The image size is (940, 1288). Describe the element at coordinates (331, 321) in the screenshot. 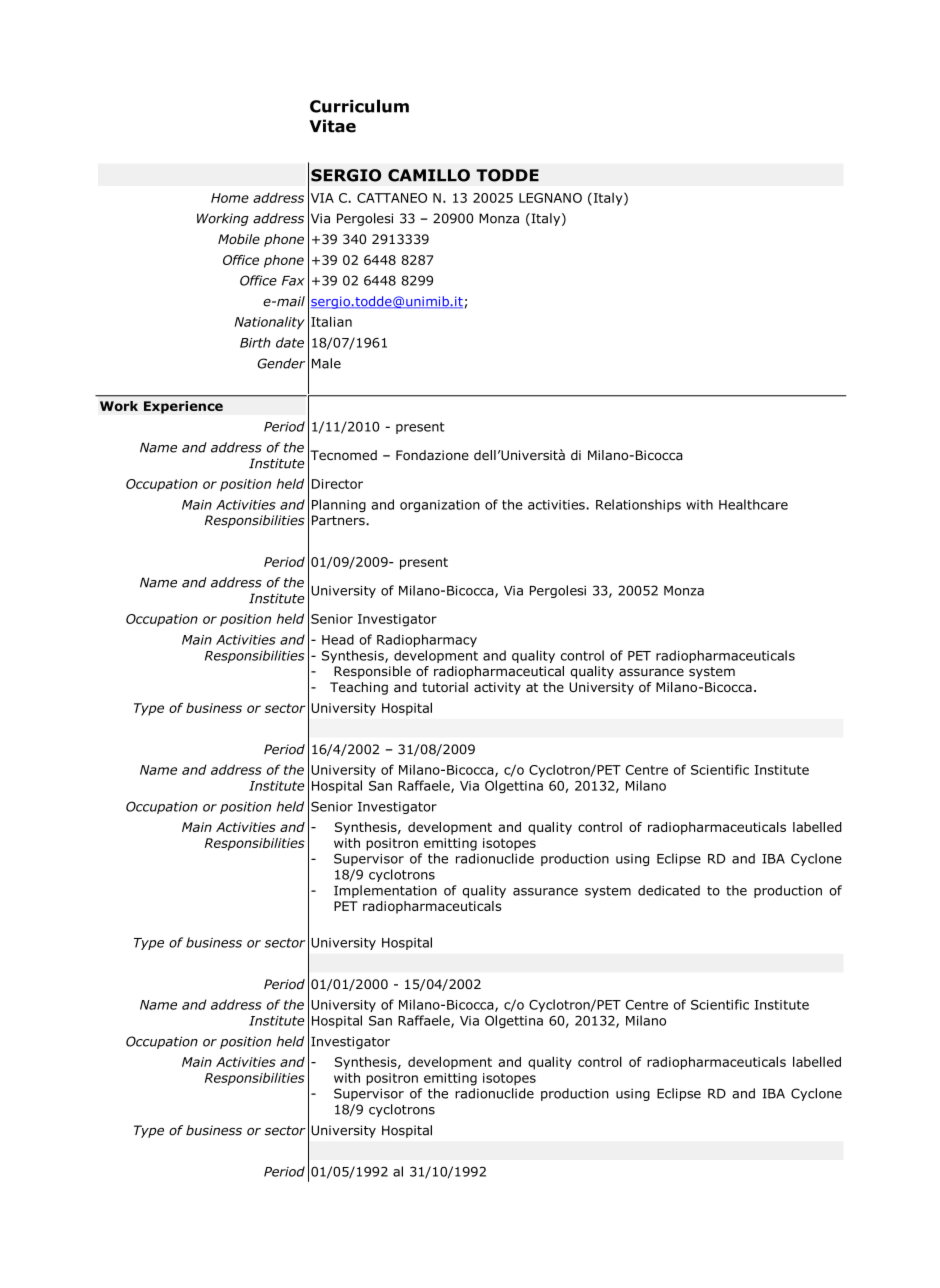

I see `Italian` at that location.
